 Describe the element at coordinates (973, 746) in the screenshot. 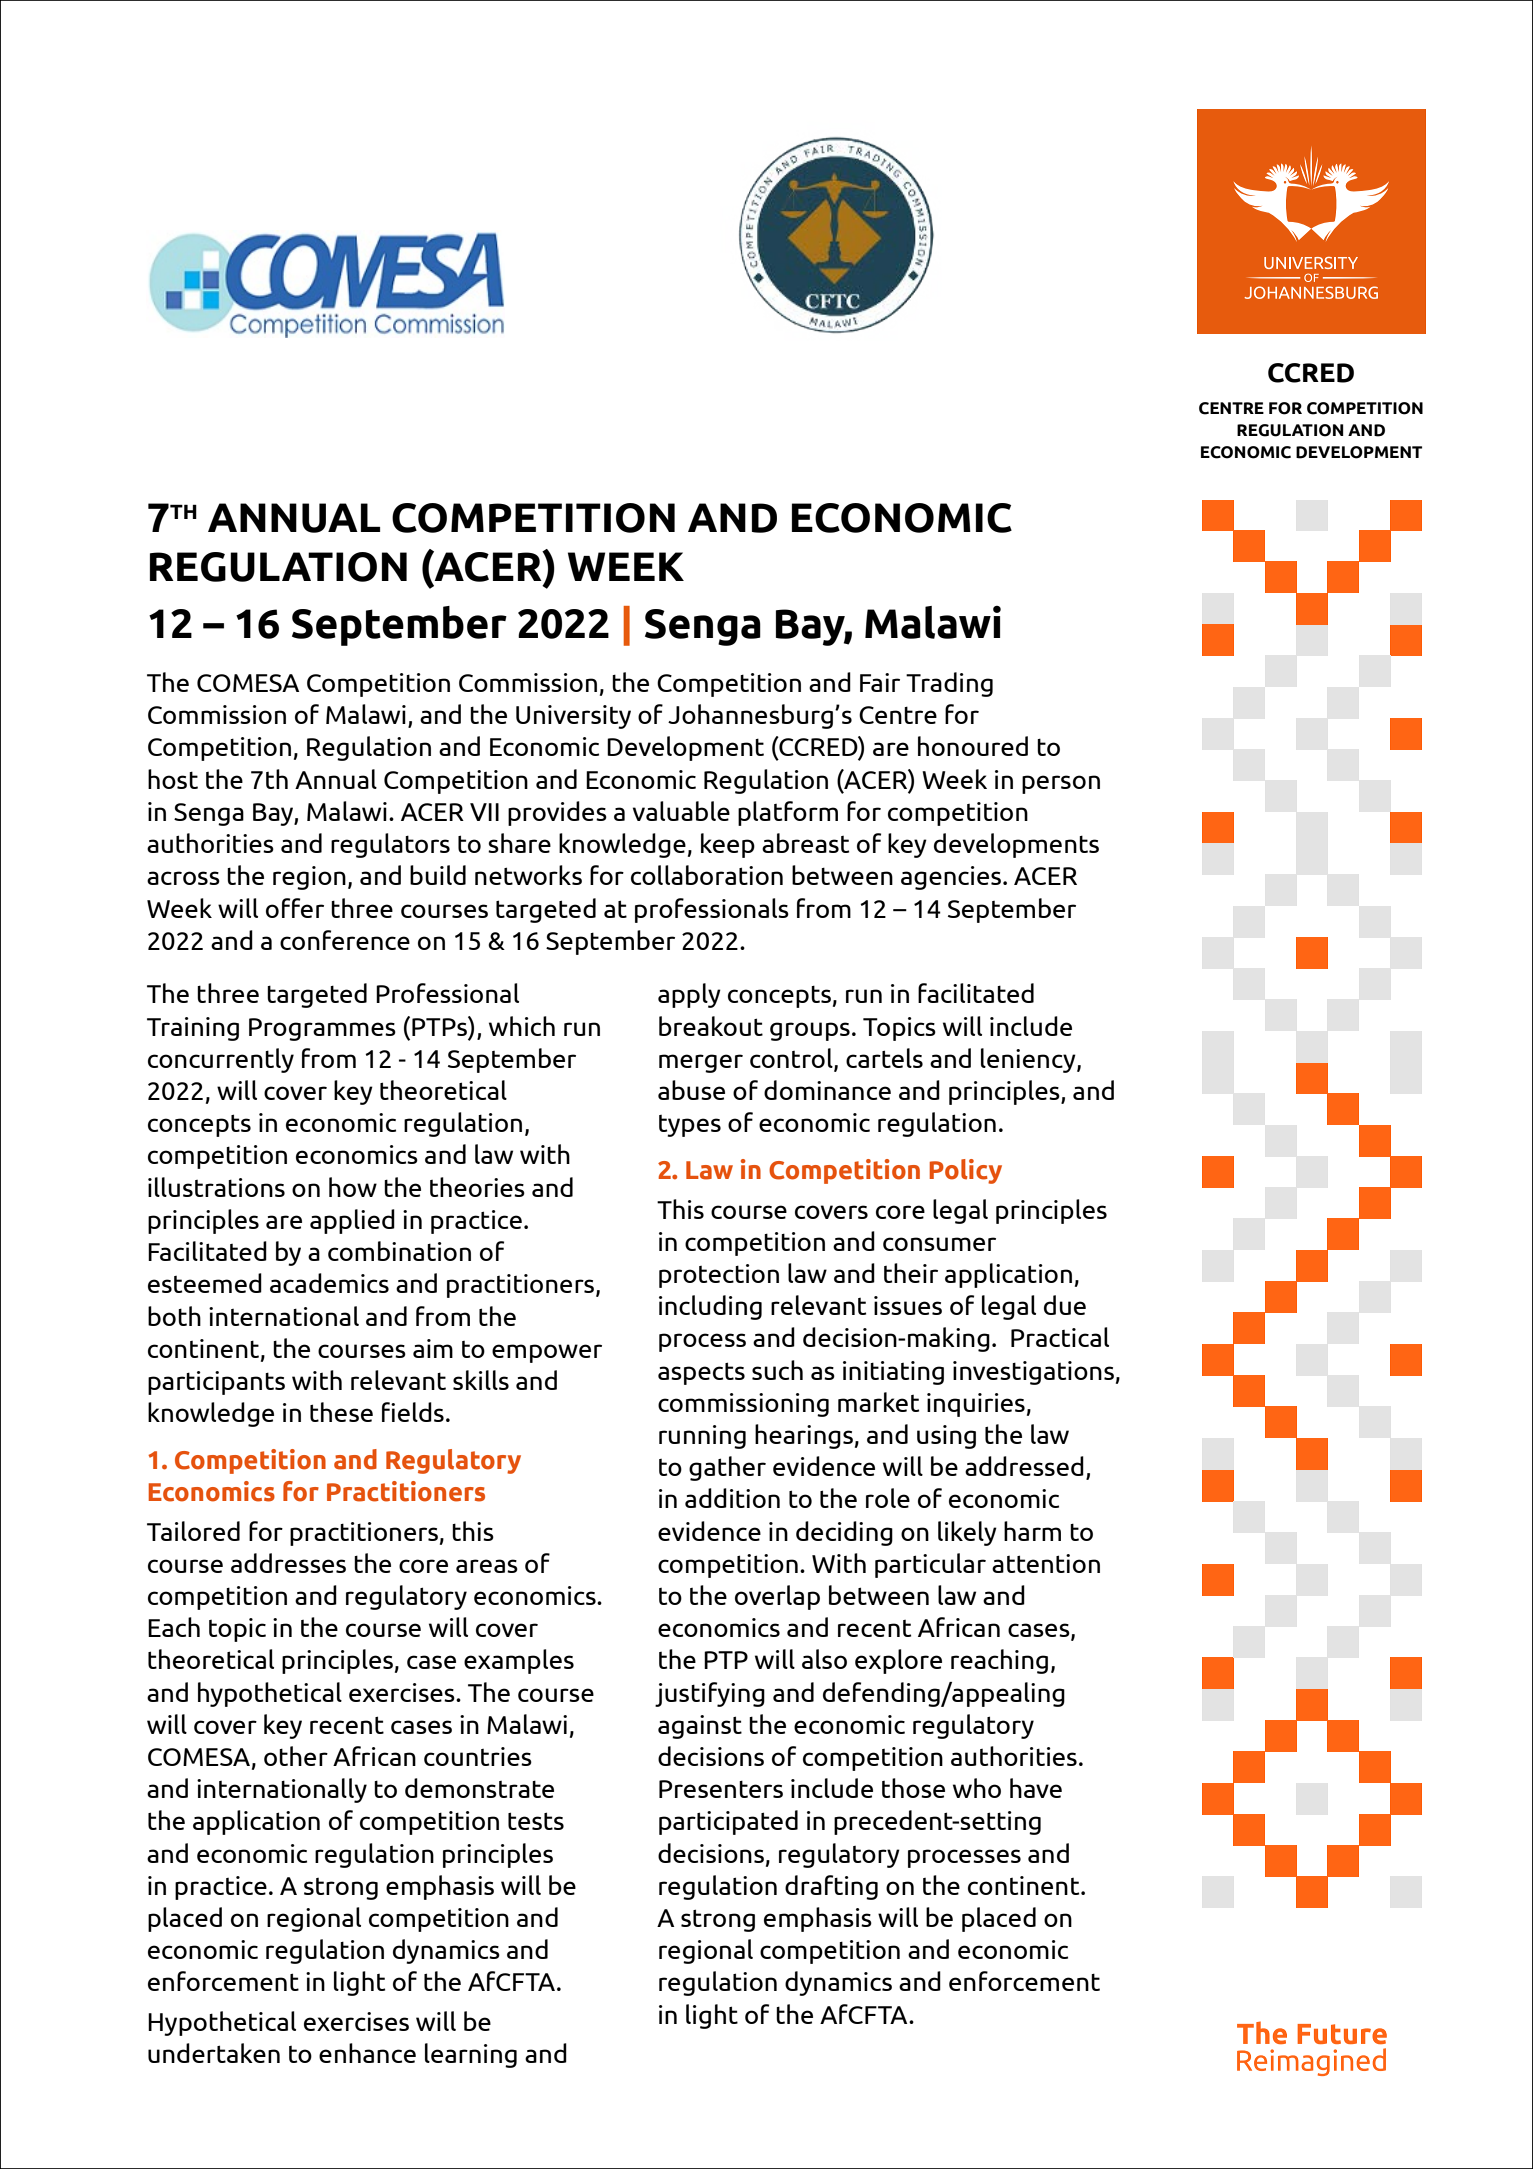

I see `honoured` at that location.
